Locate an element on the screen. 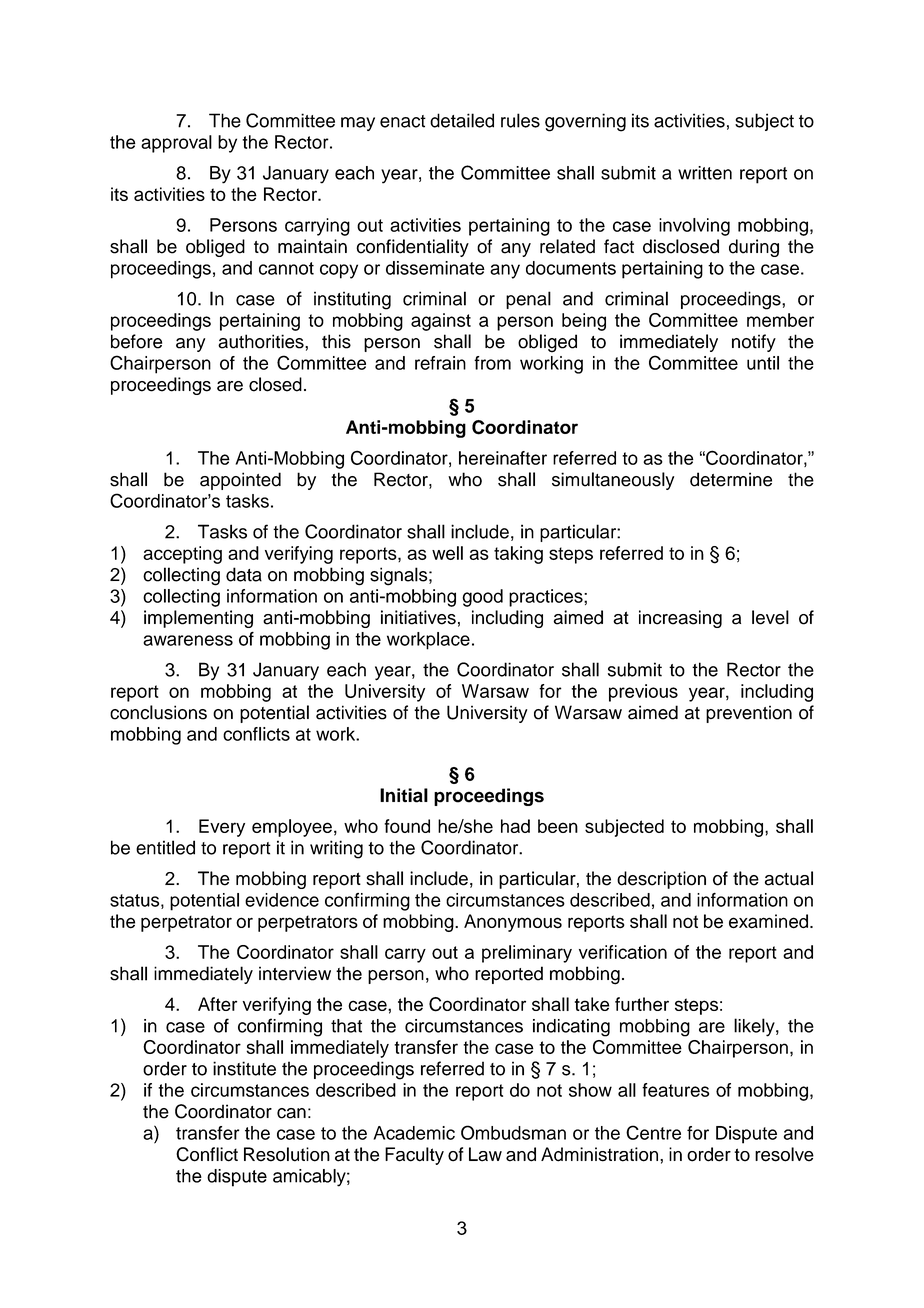  entitled is located at coordinates (165, 847).
